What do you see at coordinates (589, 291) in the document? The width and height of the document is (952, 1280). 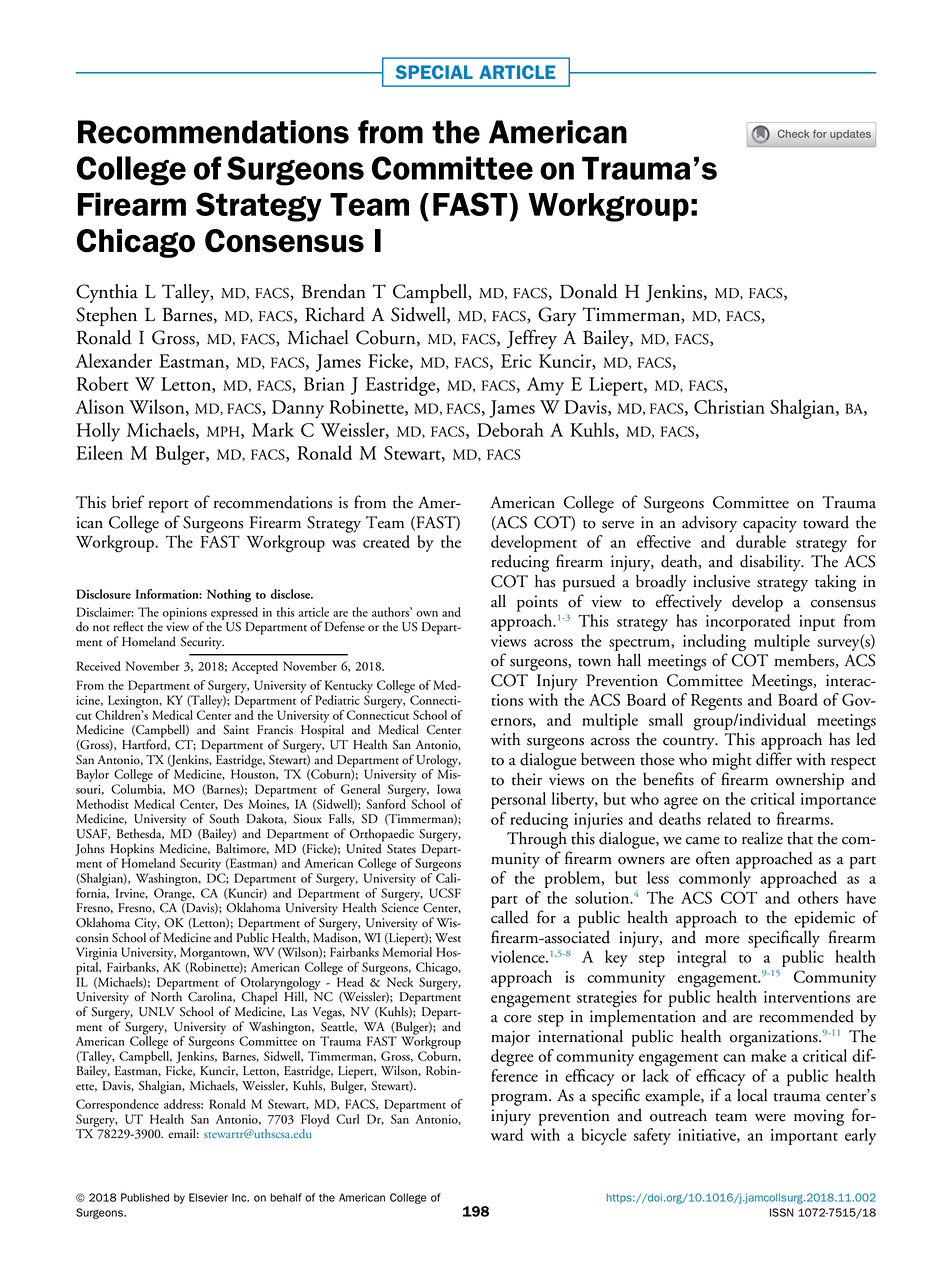 I see `Donald` at bounding box center [589, 291].
